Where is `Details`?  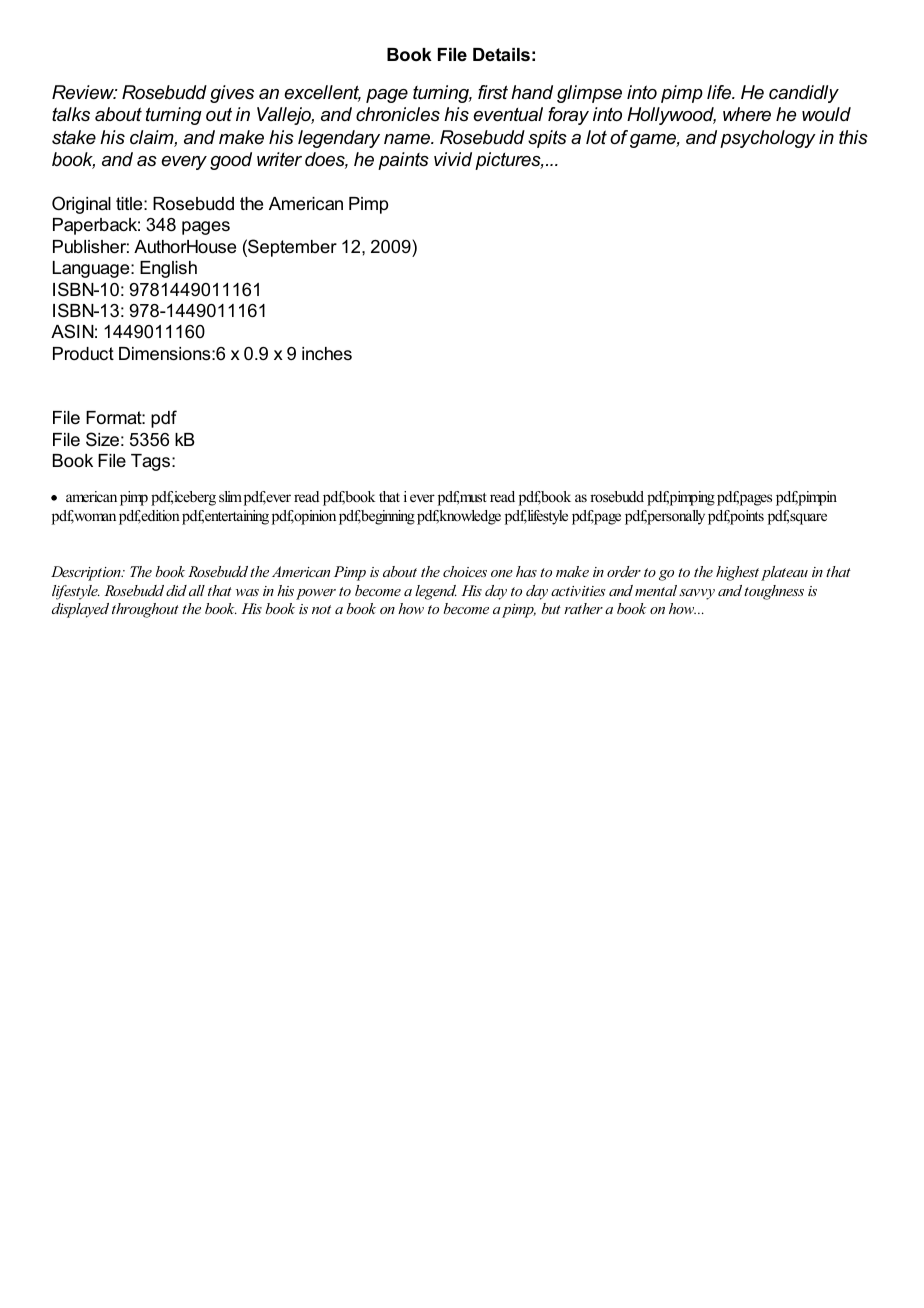
Details is located at coordinates (501, 55).
